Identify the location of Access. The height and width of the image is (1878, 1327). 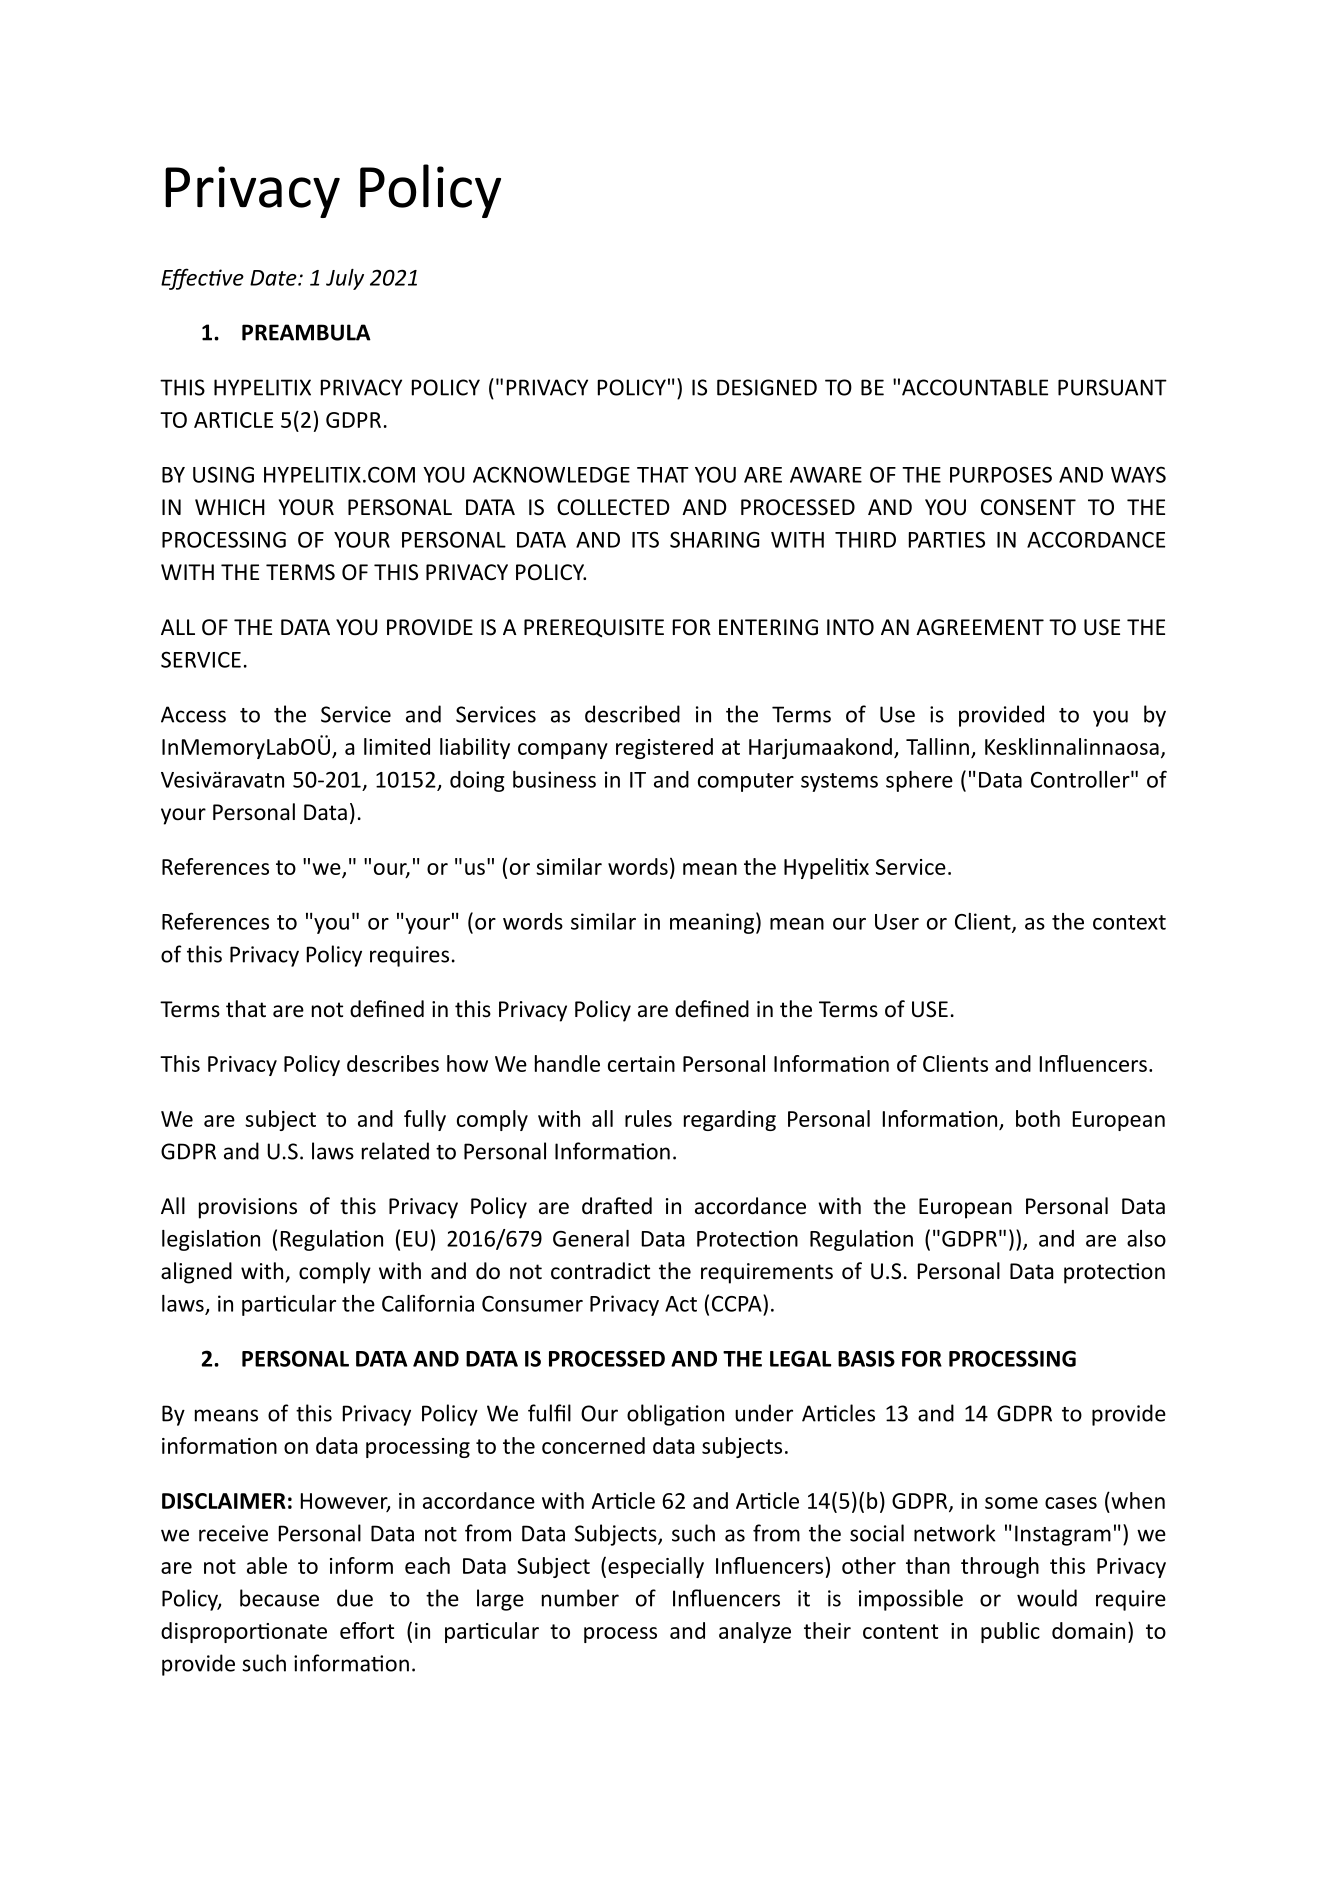
(193, 714).
